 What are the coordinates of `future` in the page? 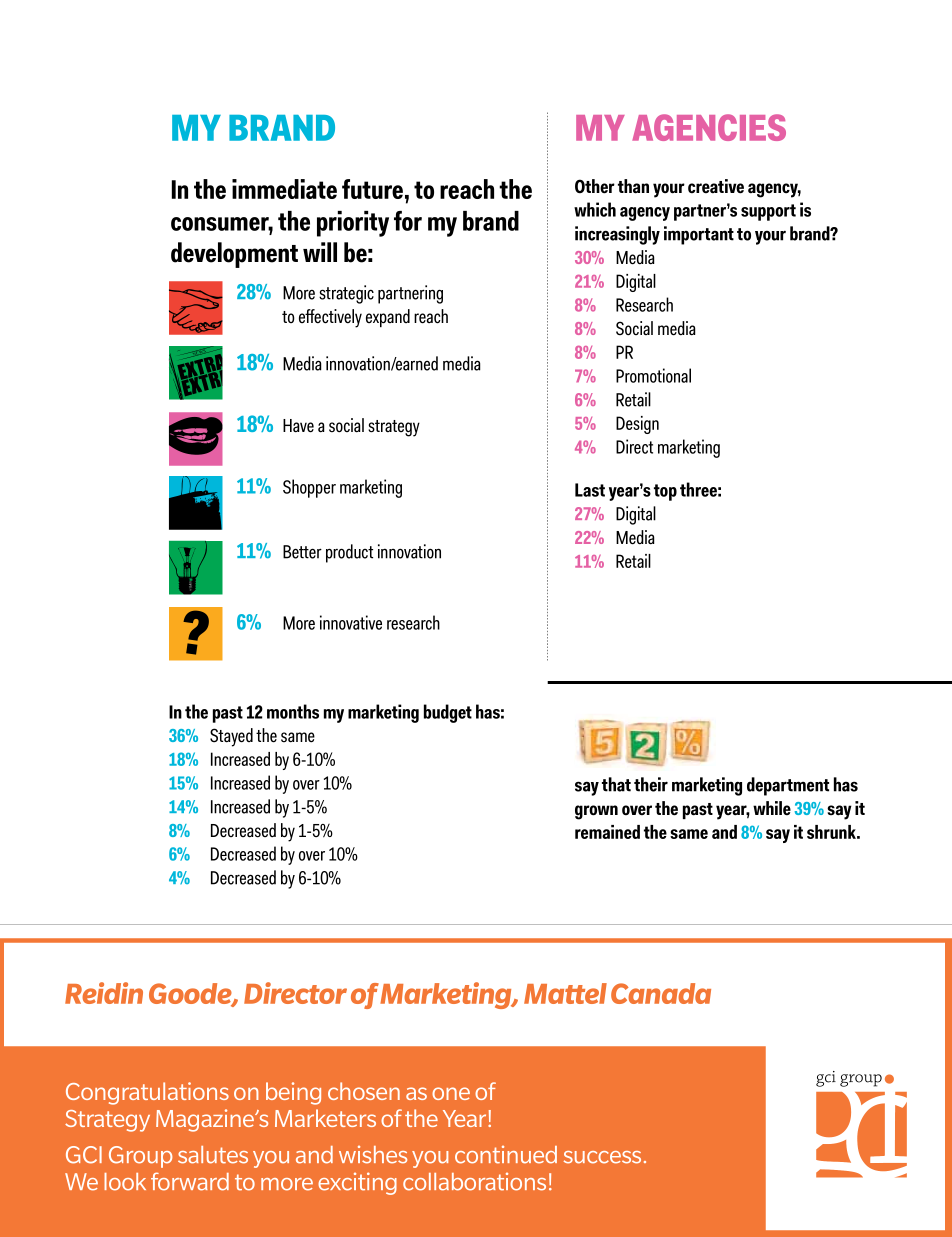 It's located at (372, 189).
